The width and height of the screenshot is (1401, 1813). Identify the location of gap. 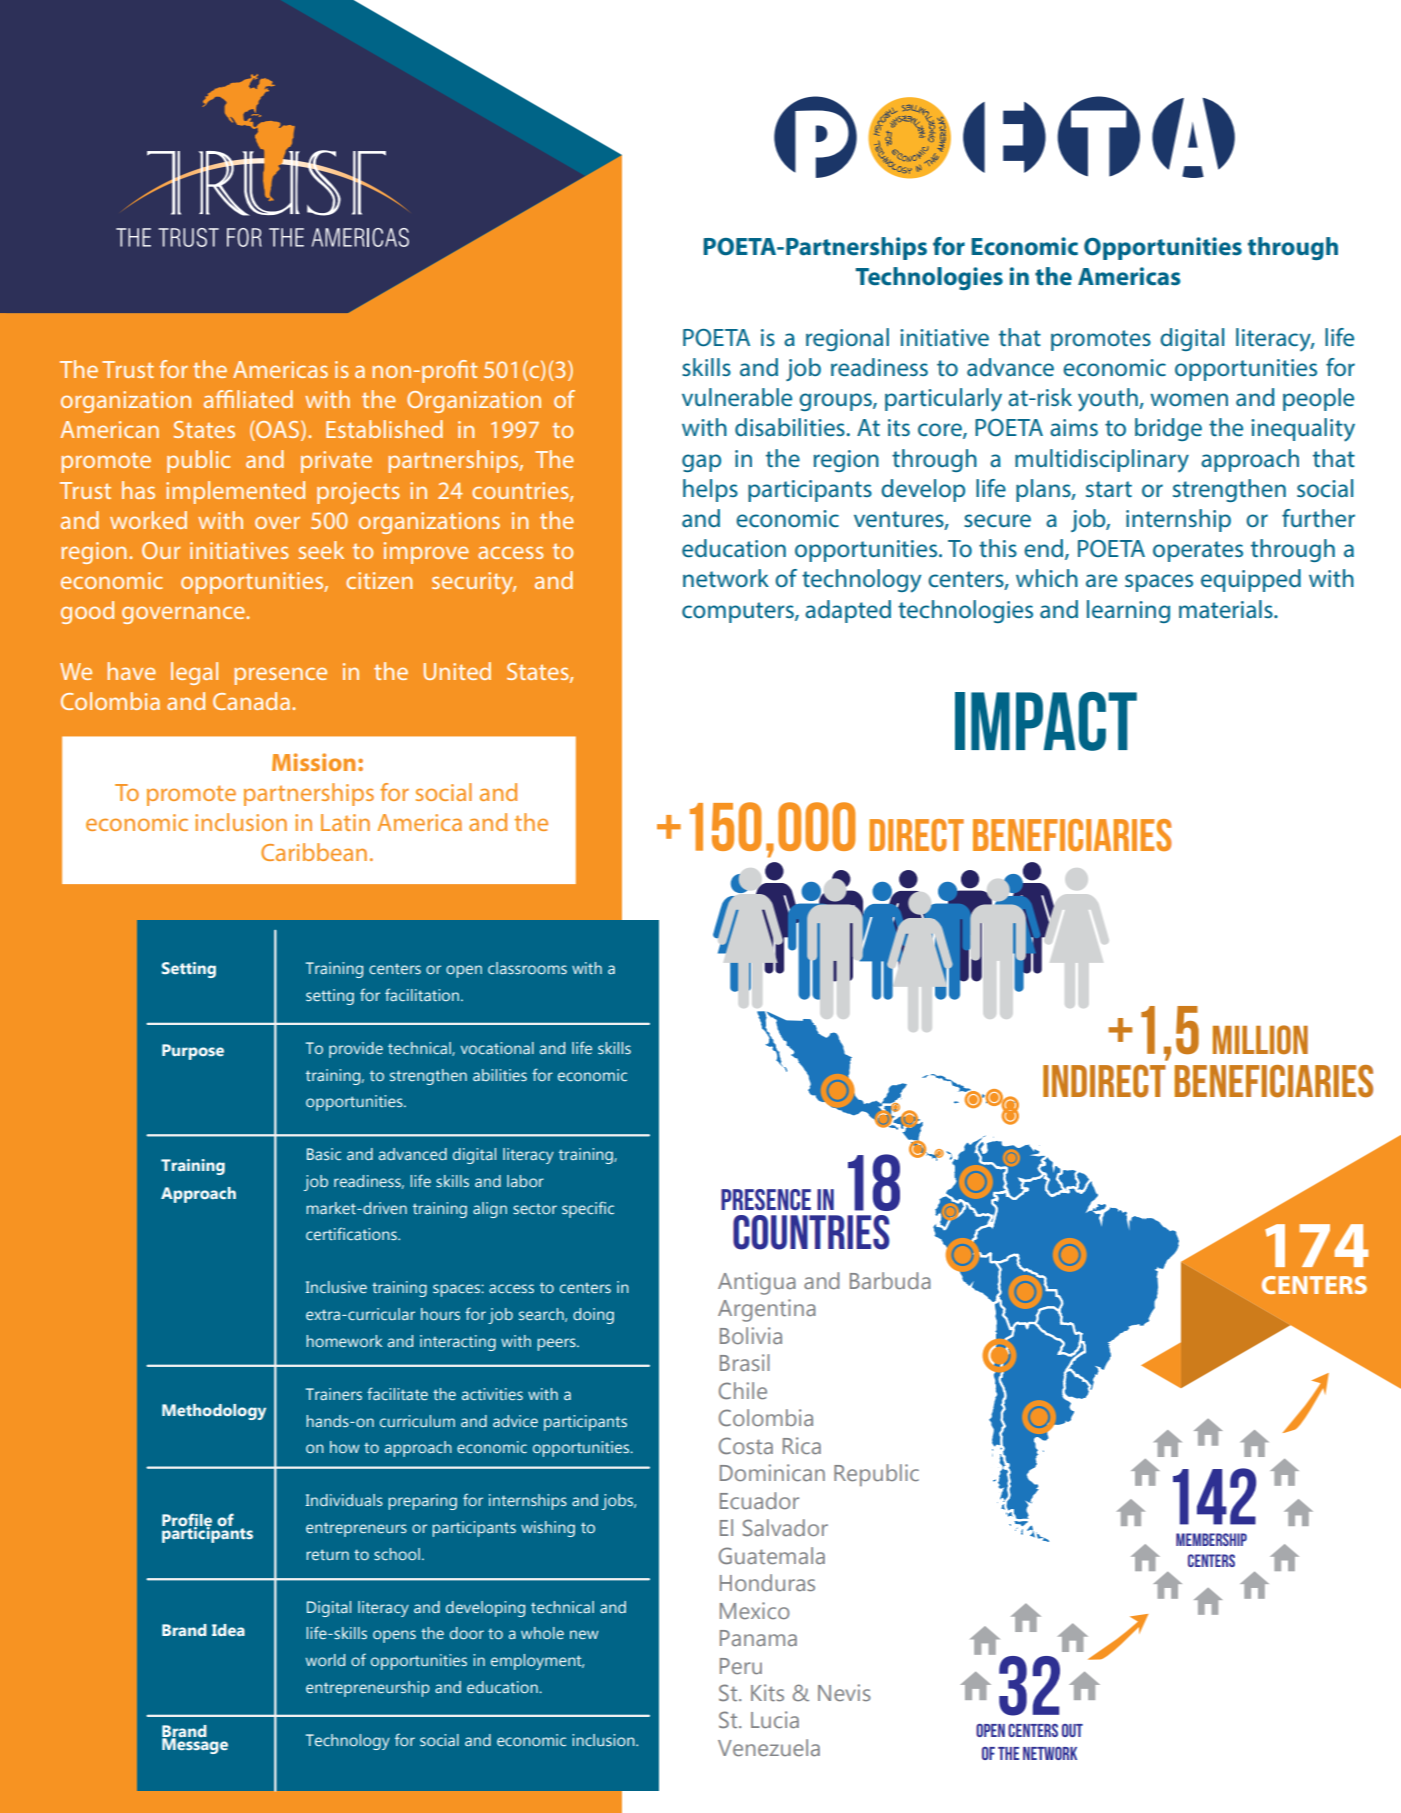
(701, 463).
